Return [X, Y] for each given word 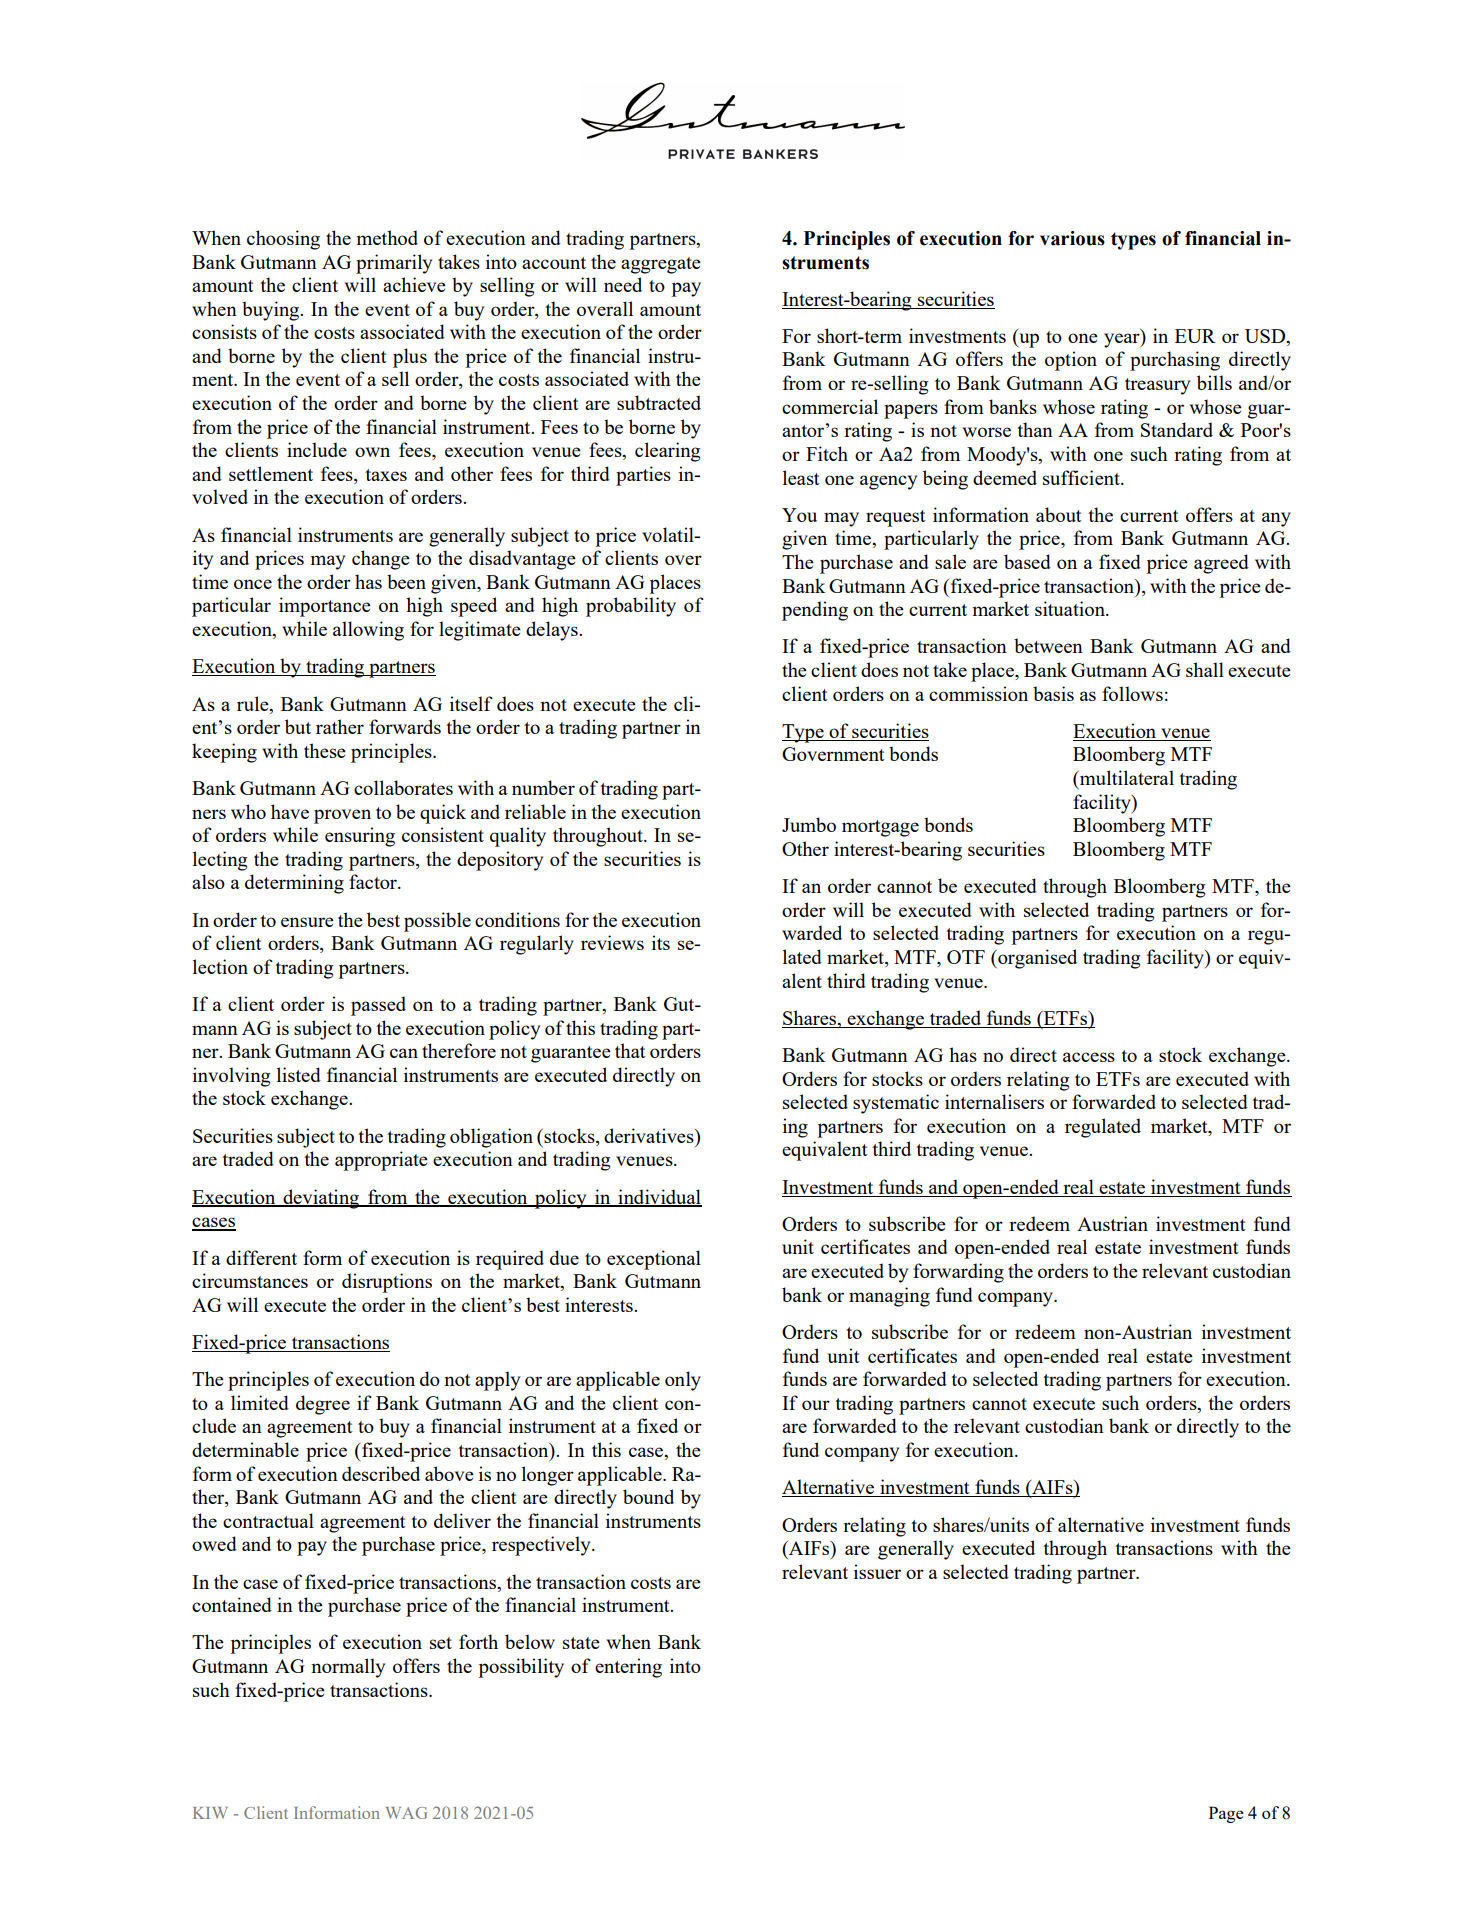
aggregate [661, 265]
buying [272, 311]
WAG [406, 1813]
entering [628, 1668]
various [1072, 238]
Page [1226, 1814]
